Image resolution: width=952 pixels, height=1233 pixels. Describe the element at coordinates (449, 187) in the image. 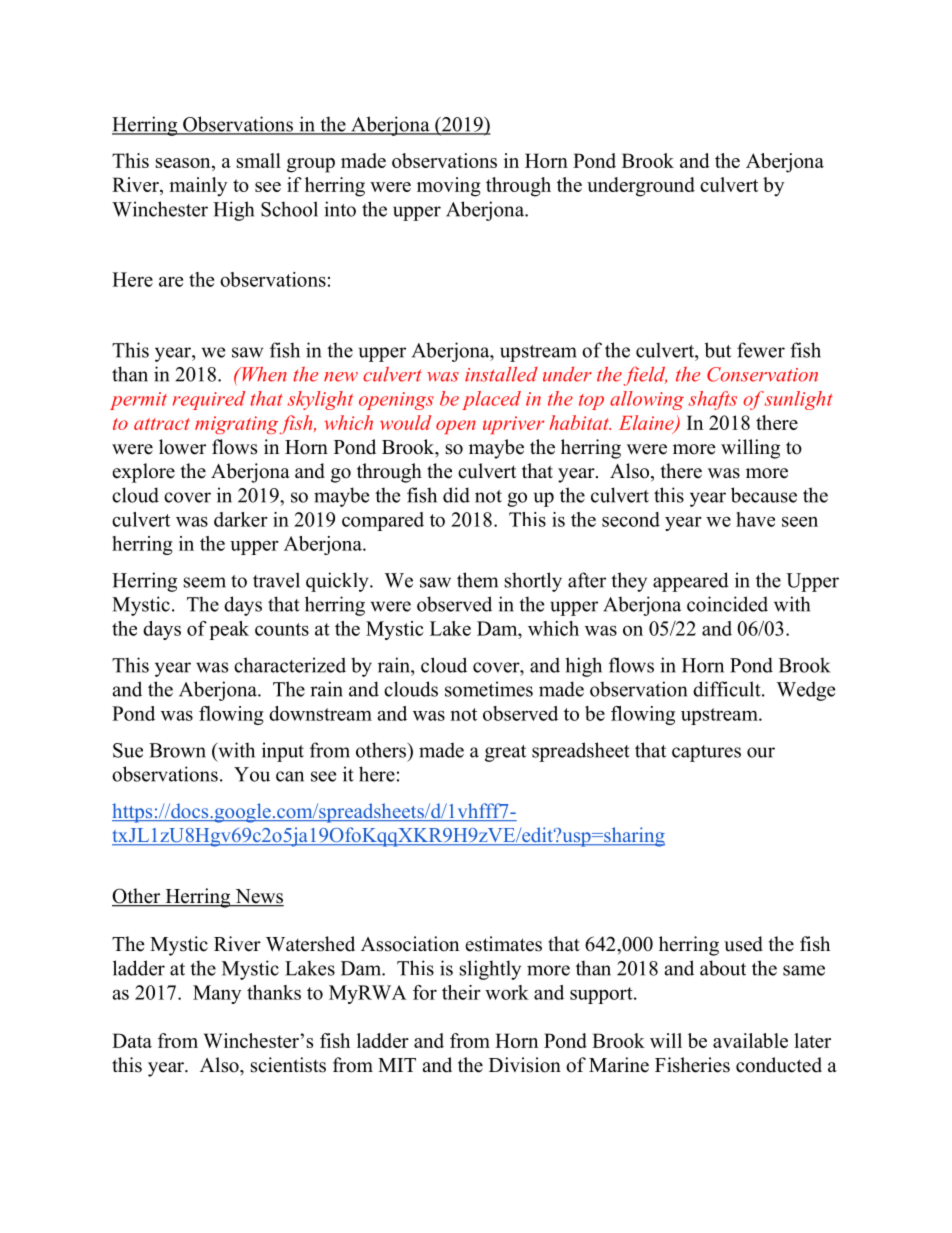

I see `moving` at that location.
